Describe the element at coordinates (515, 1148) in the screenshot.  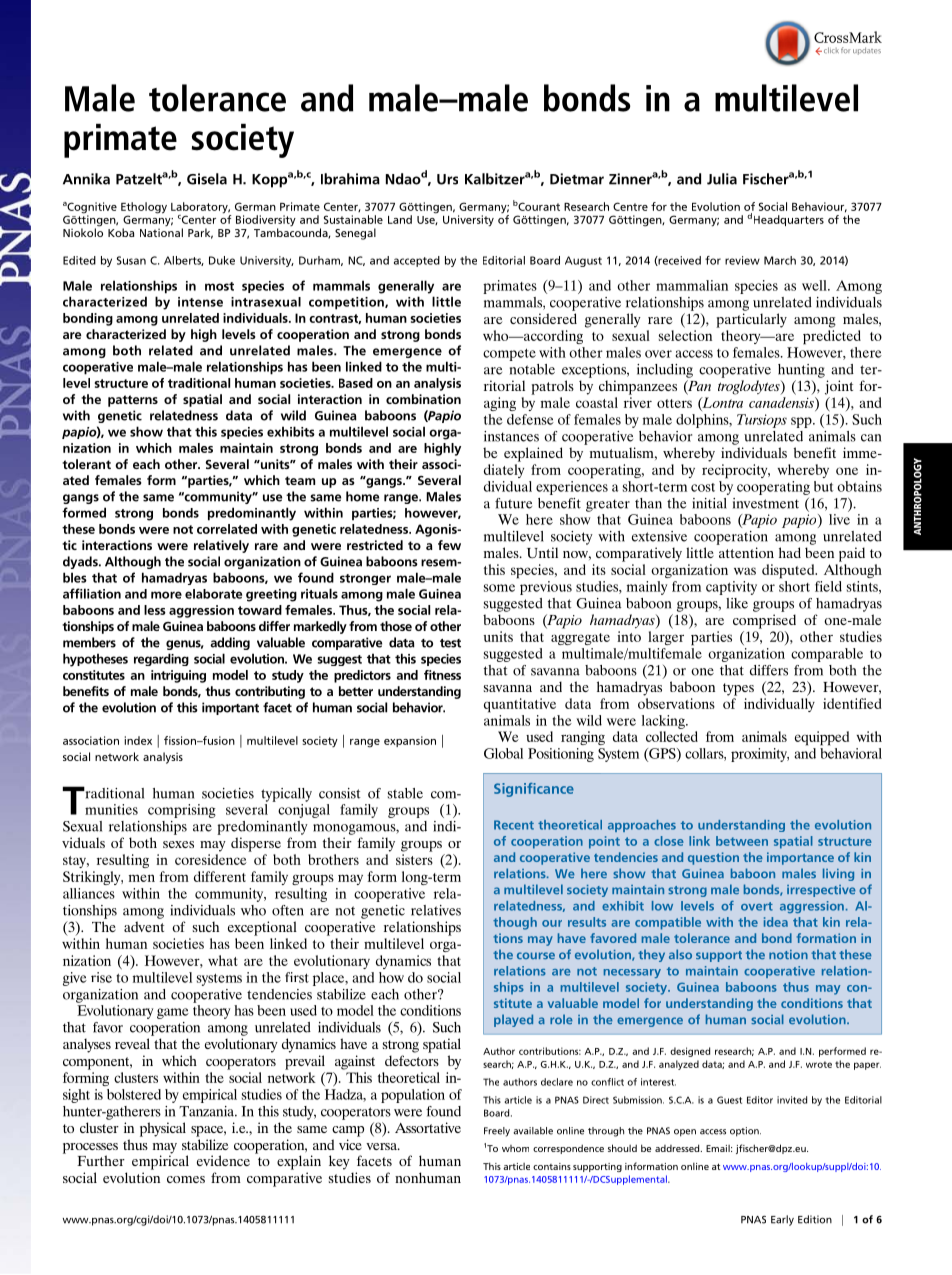
I see `whom` at that location.
